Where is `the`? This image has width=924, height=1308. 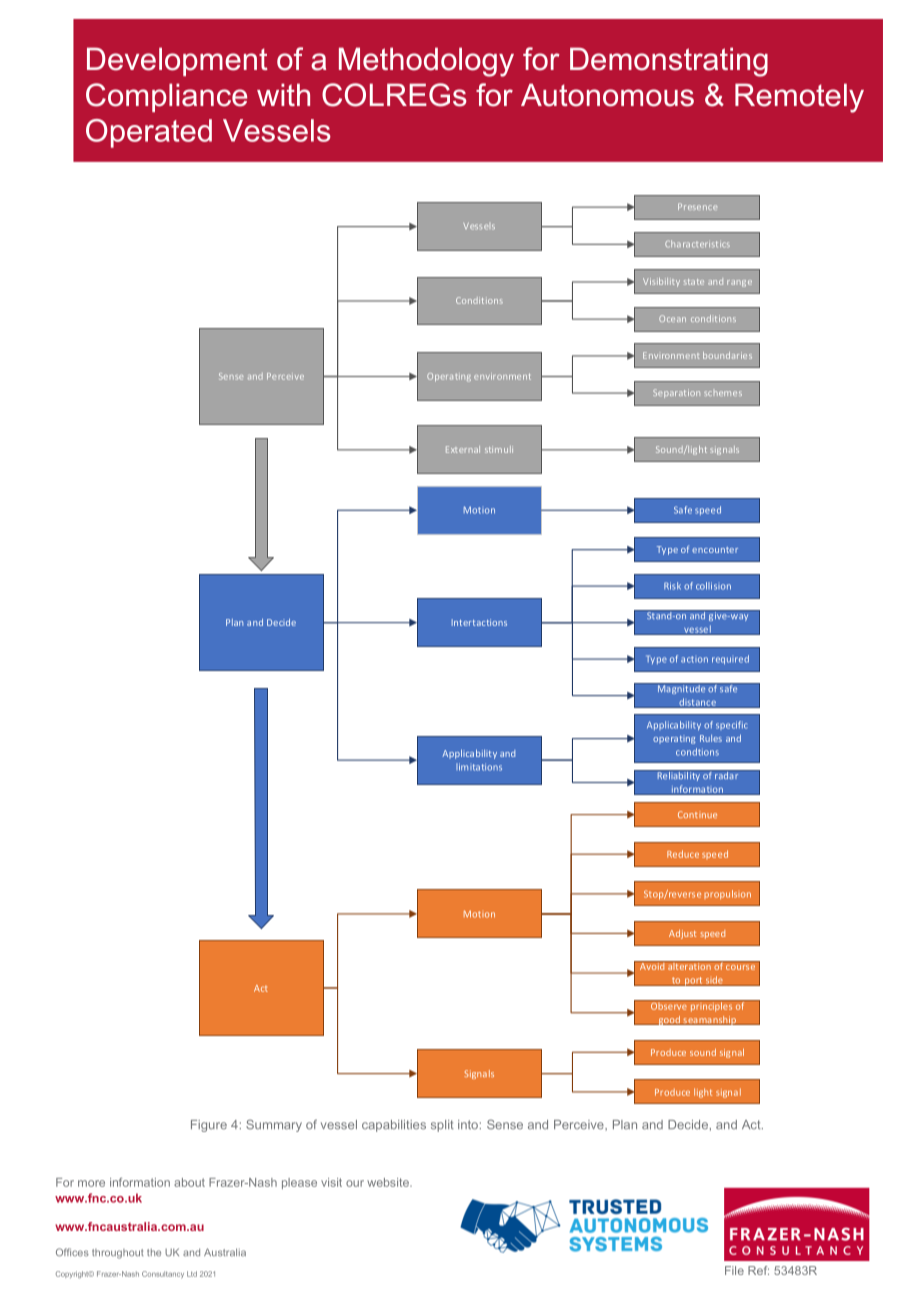 the is located at coordinates (154, 1252).
